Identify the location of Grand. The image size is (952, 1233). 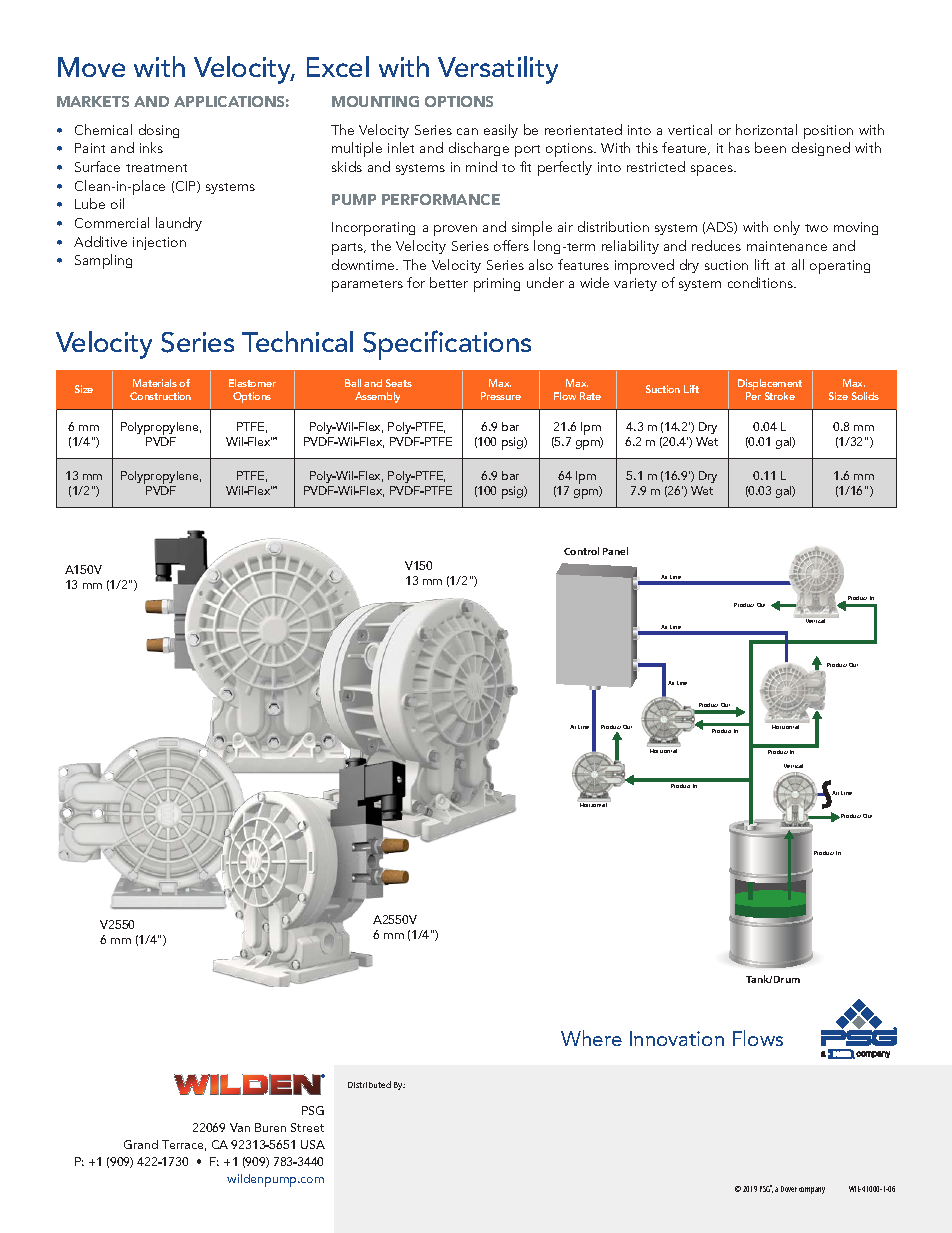
(141, 1144).
